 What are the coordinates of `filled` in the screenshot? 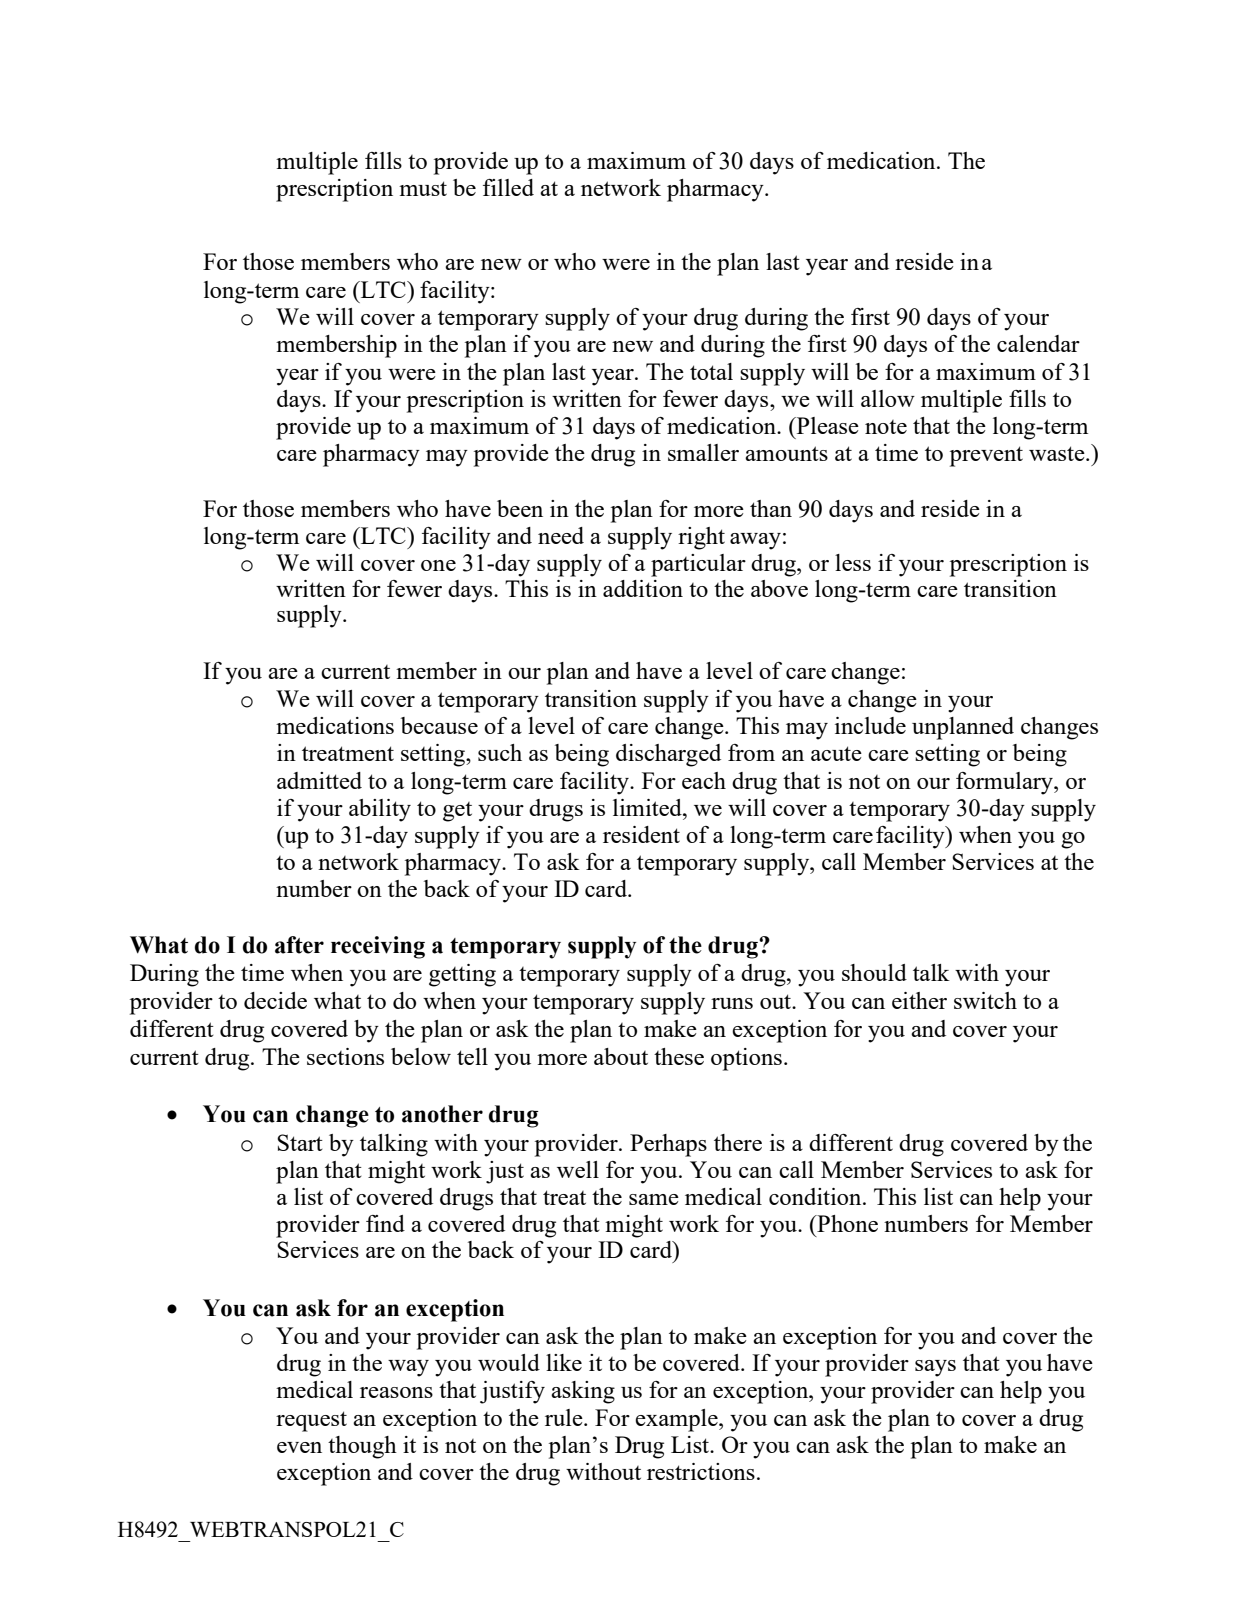 It's located at (508, 187).
